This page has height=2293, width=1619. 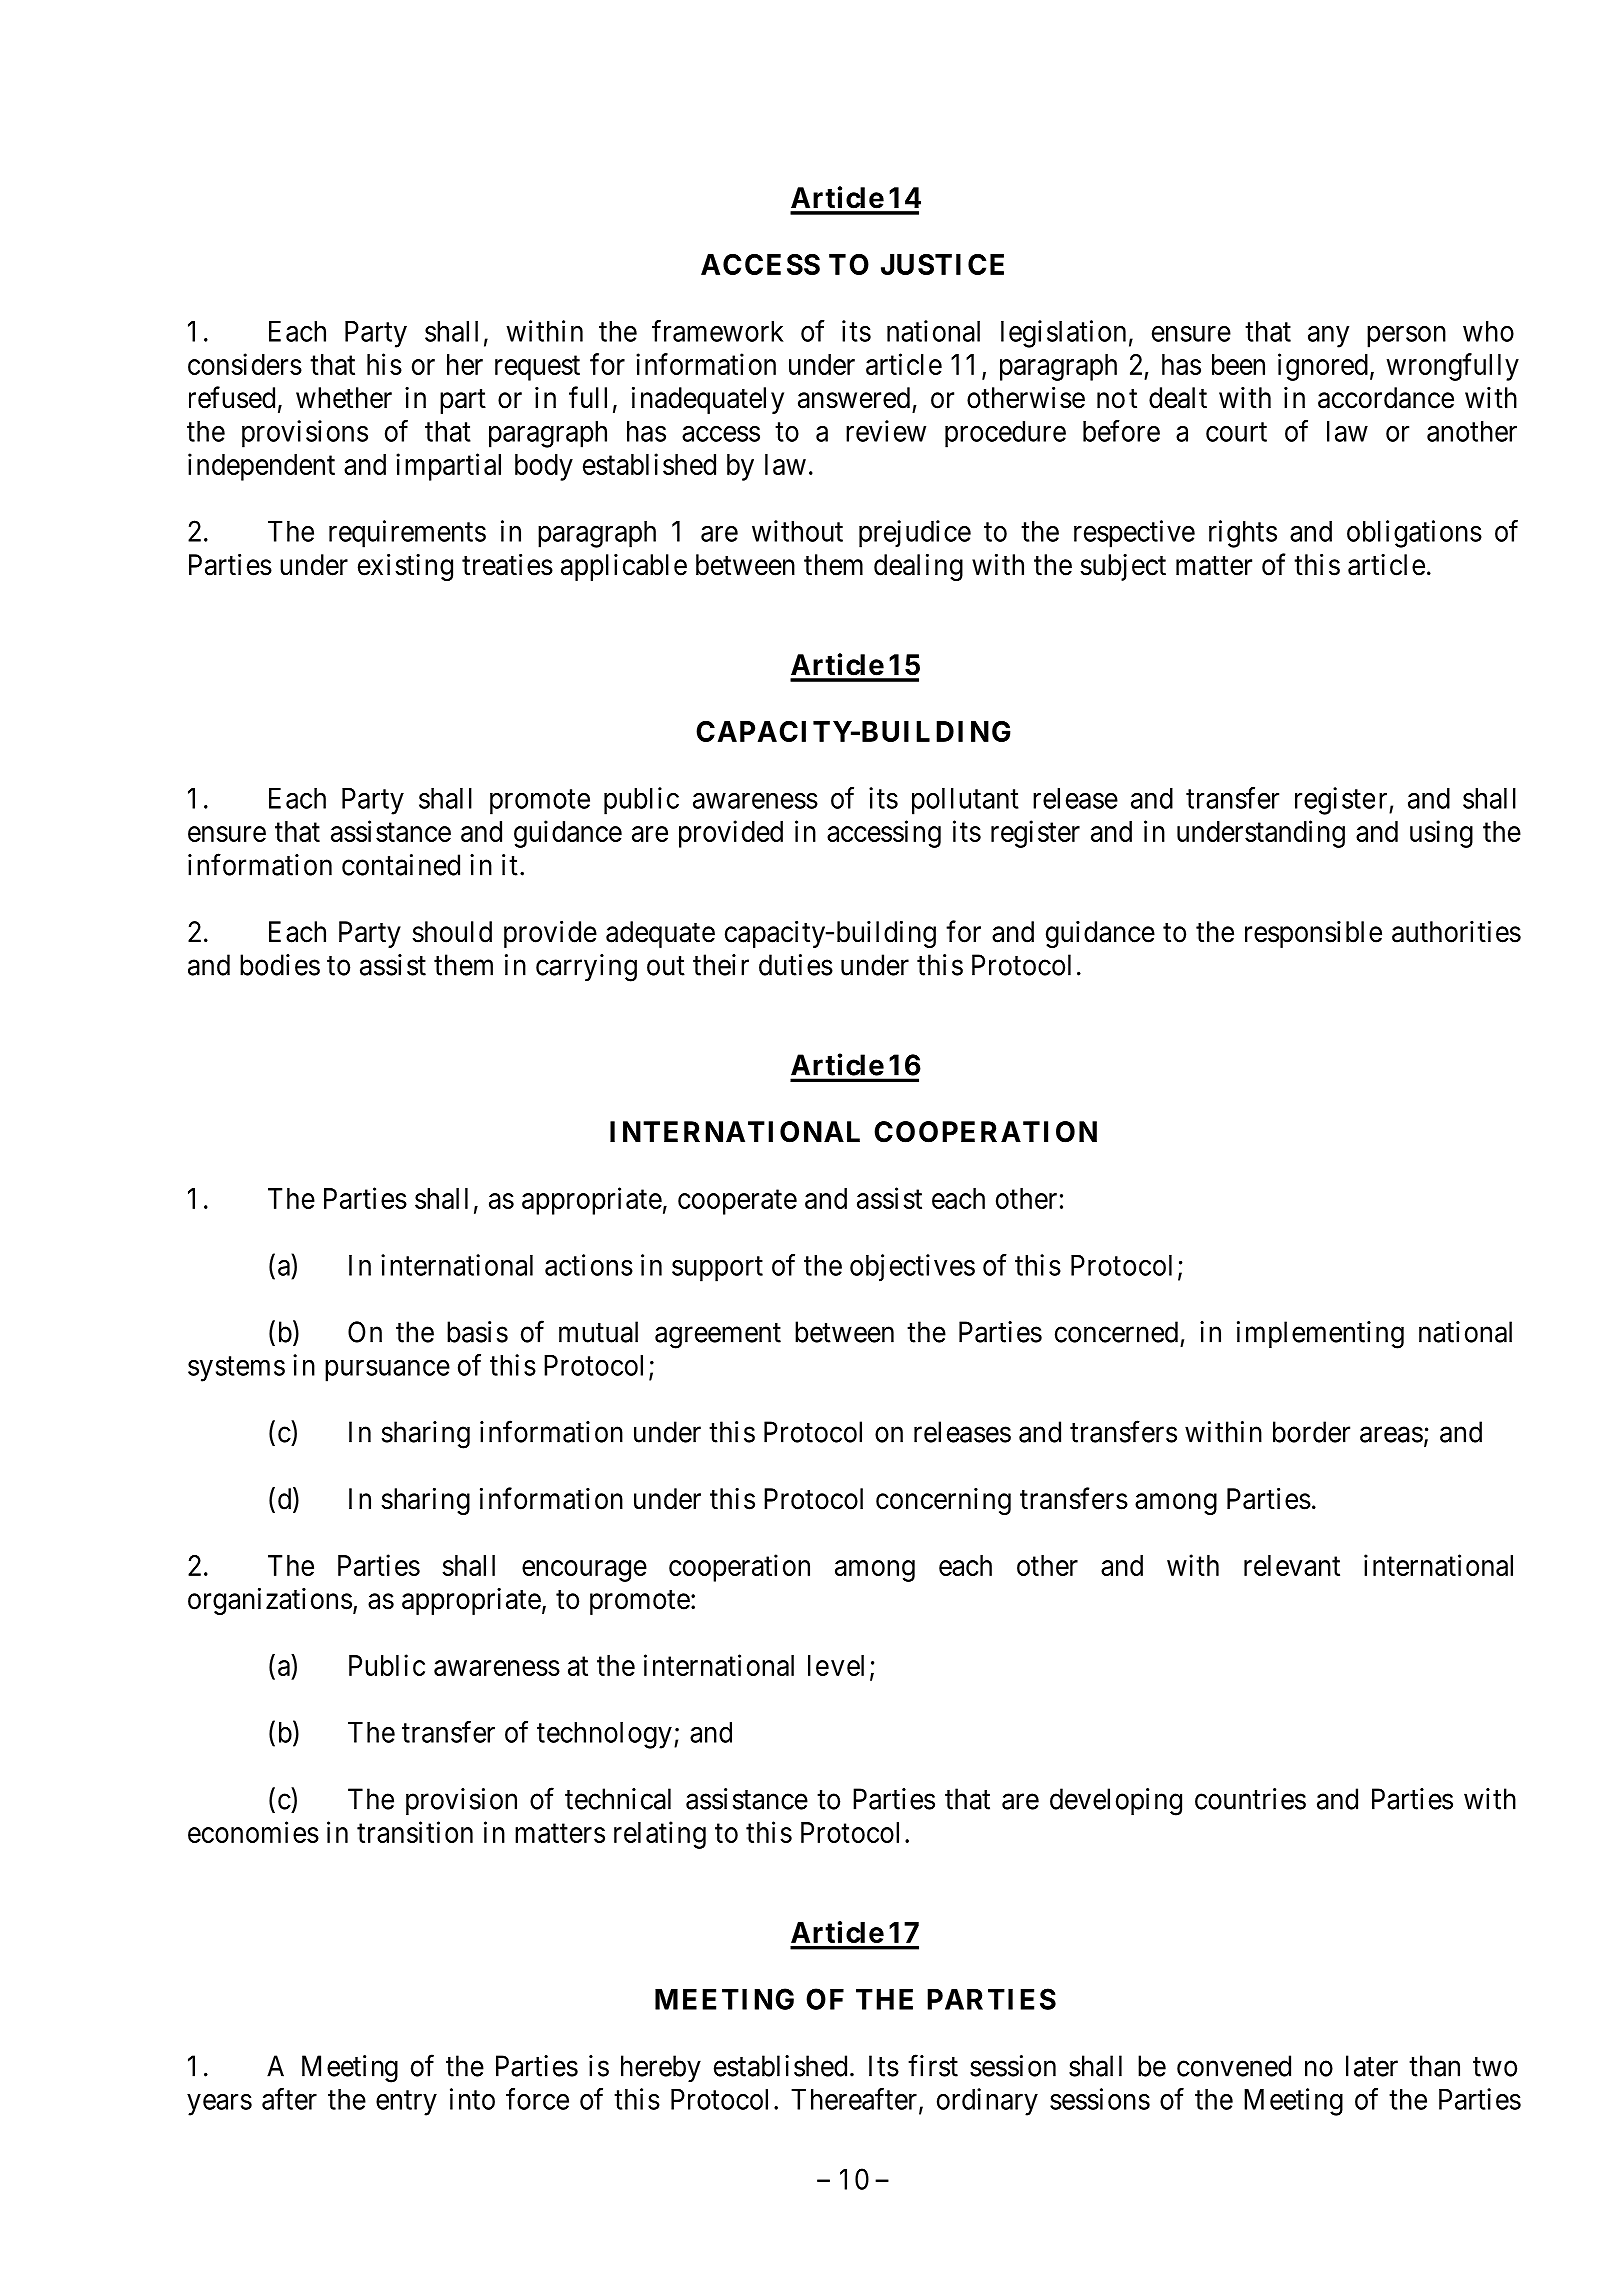 What do you see at coordinates (796, 965) in the page?
I see `duties` at bounding box center [796, 965].
